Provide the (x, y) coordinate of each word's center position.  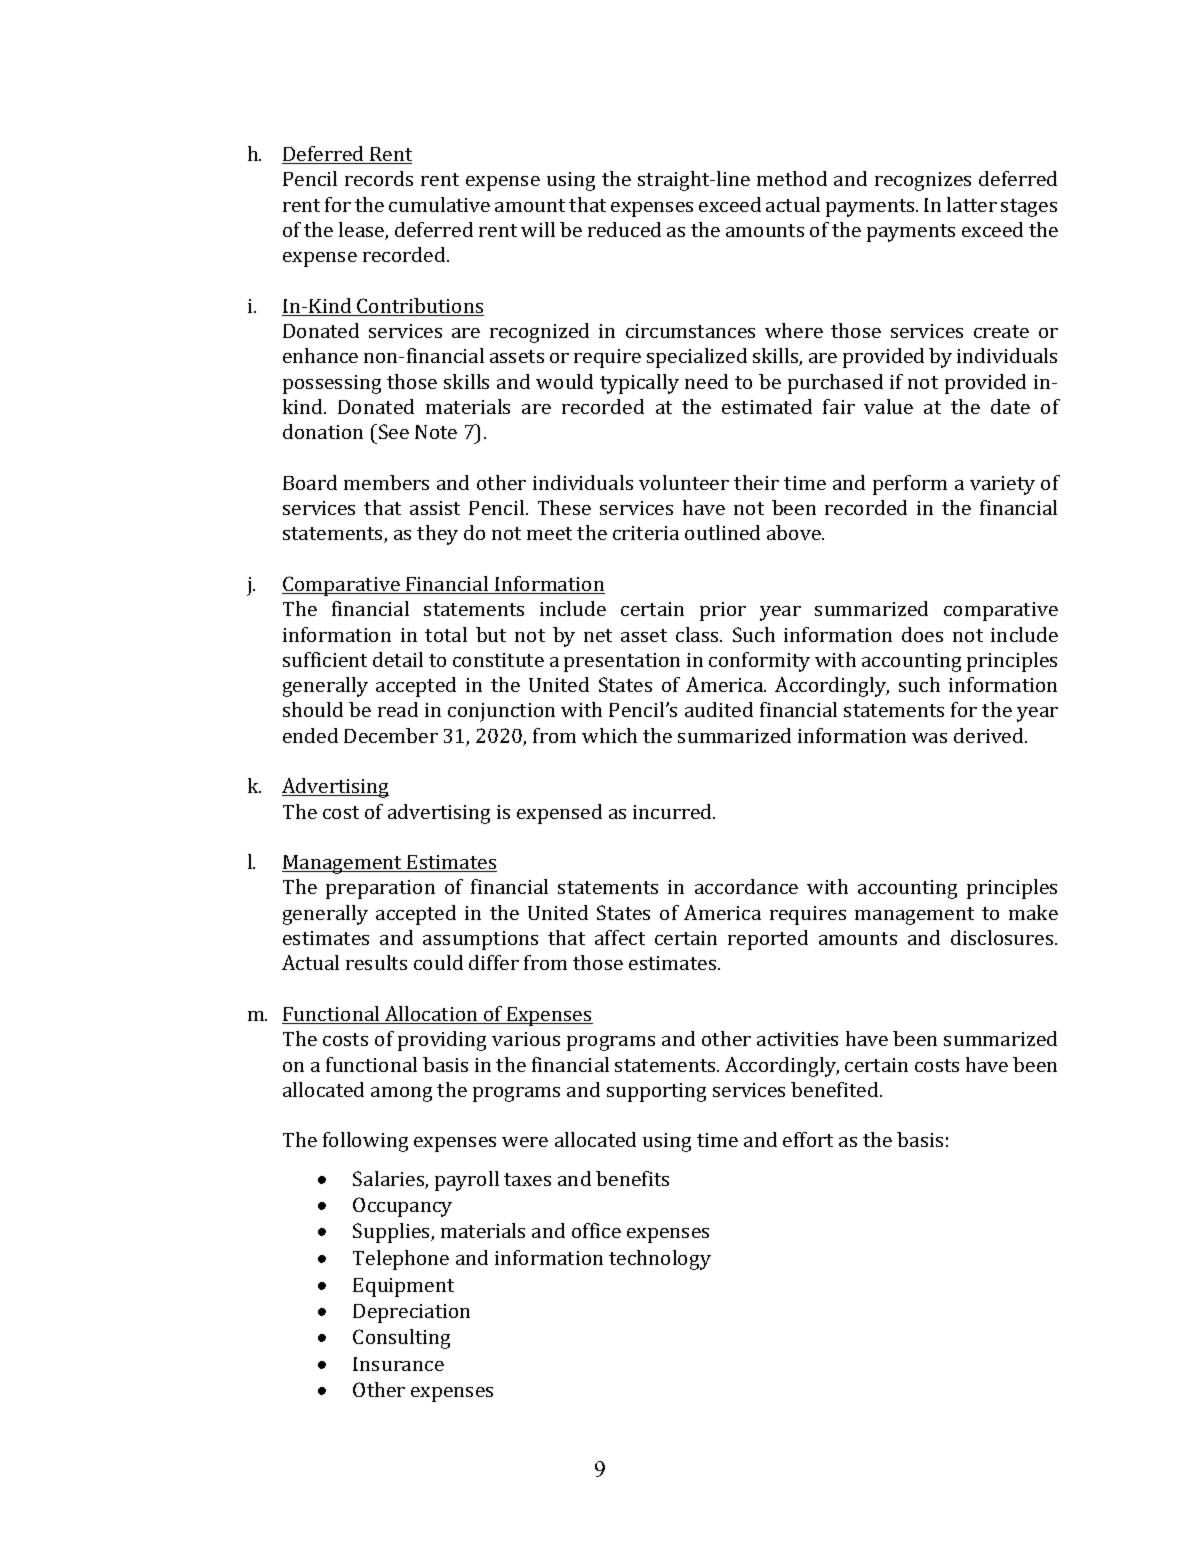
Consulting (401, 1339)
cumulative (439, 204)
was (929, 738)
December (391, 735)
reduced (624, 229)
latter (972, 204)
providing (442, 1041)
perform (910, 485)
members (386, 482)
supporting (656, 1092)
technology (660, 1260)
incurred (673, 811)
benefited (836, 1089)
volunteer (684, 482)
